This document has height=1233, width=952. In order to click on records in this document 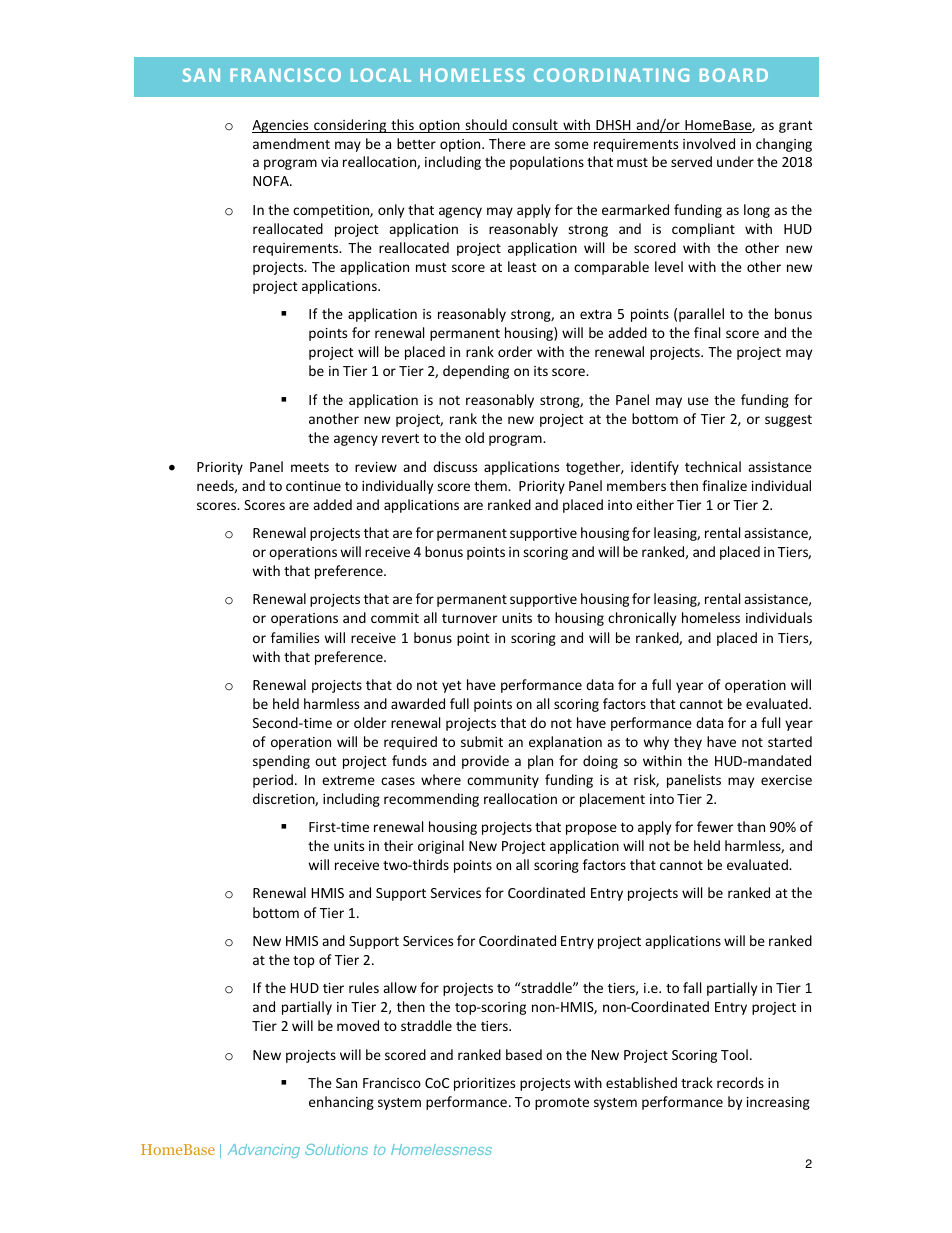, I will do `click(740, 1082)`.
